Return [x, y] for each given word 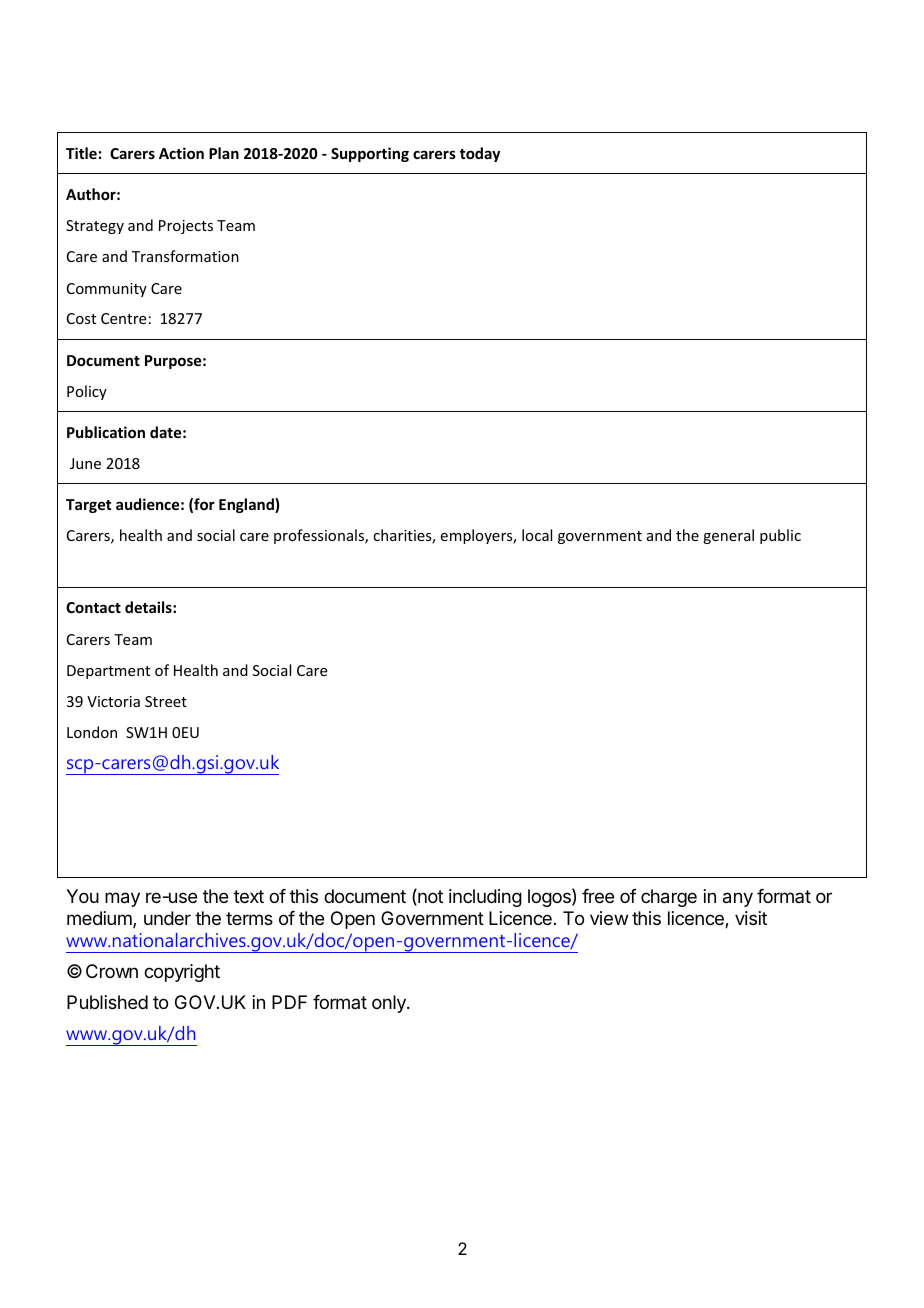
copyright [182, 973]
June [85, 463]
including [485, 898]
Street [166, 701]
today [480, 154]
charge [669, 898]
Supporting [370, 154]
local [537, 535]
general [728, 536]
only [390, 1004]
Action [181, 153]
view [609, 918]
